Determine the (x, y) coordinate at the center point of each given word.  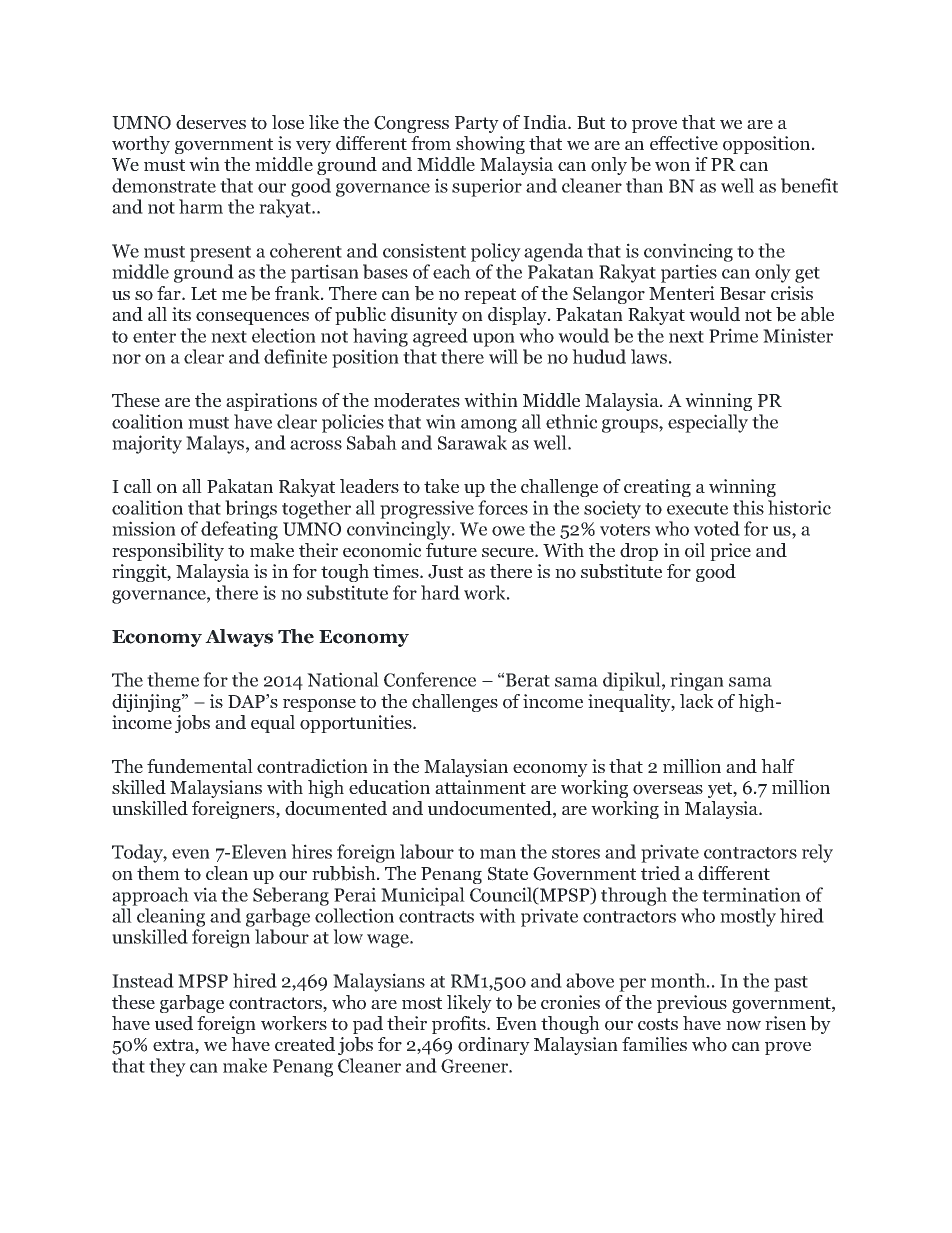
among (489, 426)
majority (147, 444)
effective (684, 143)
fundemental (200, 766)
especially (708, 423)
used (174, 1023)
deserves (211, 122)
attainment (480, 787)
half (778, 766)
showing (490, 145)
